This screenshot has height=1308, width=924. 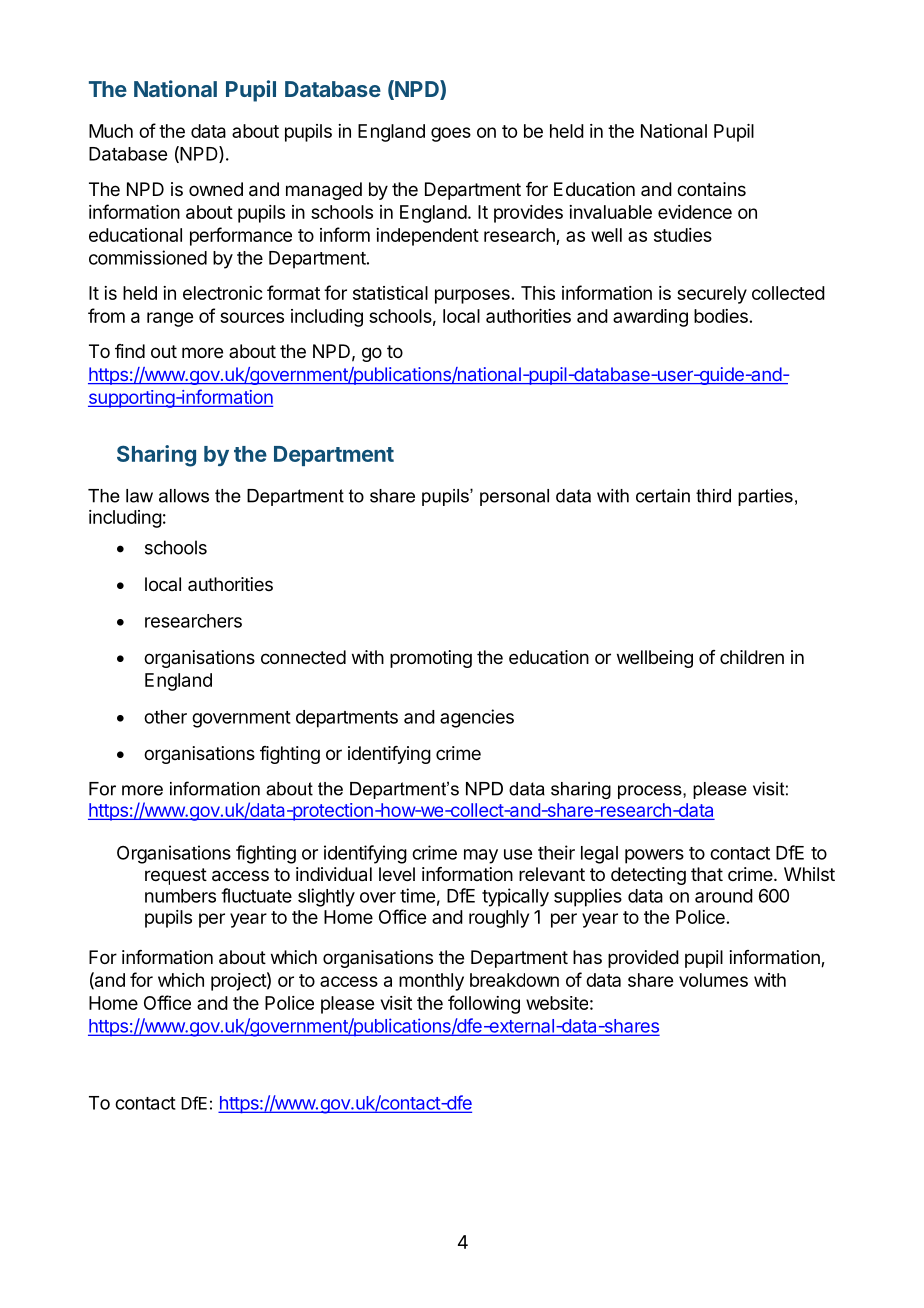 What do you see at coordinates (752, 657) in the screenshot?
I see `children` at bounding box center [752, 657].
